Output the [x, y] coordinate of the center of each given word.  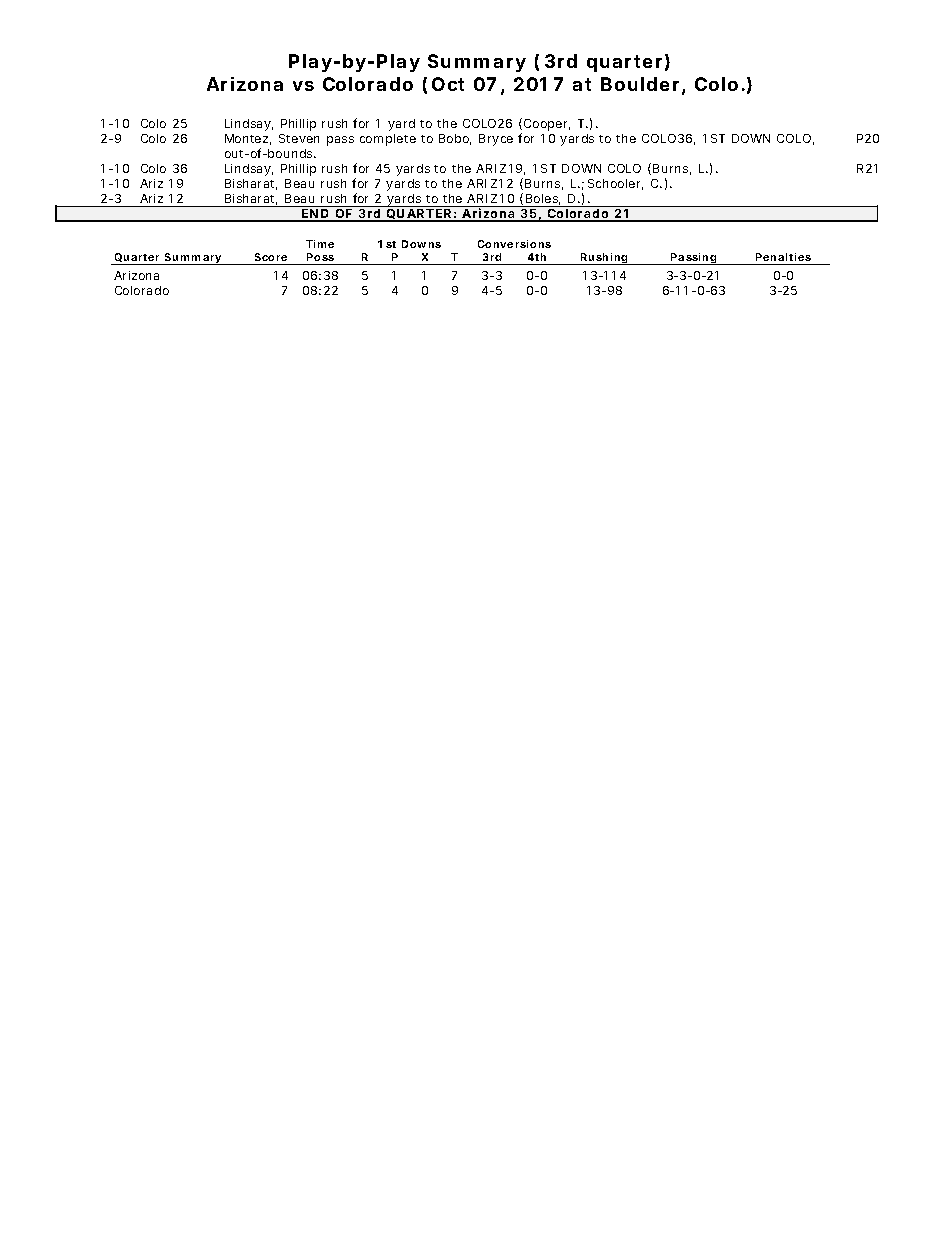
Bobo [455, 139]
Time [320, 244]
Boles [543, 199]
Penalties [783, 257]
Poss [320, 257]
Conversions [514, 244]
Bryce [496, 140]
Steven [299, 138]
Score [271, 257]
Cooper [547, 125]
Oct [448, 84]
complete [388, 140]
